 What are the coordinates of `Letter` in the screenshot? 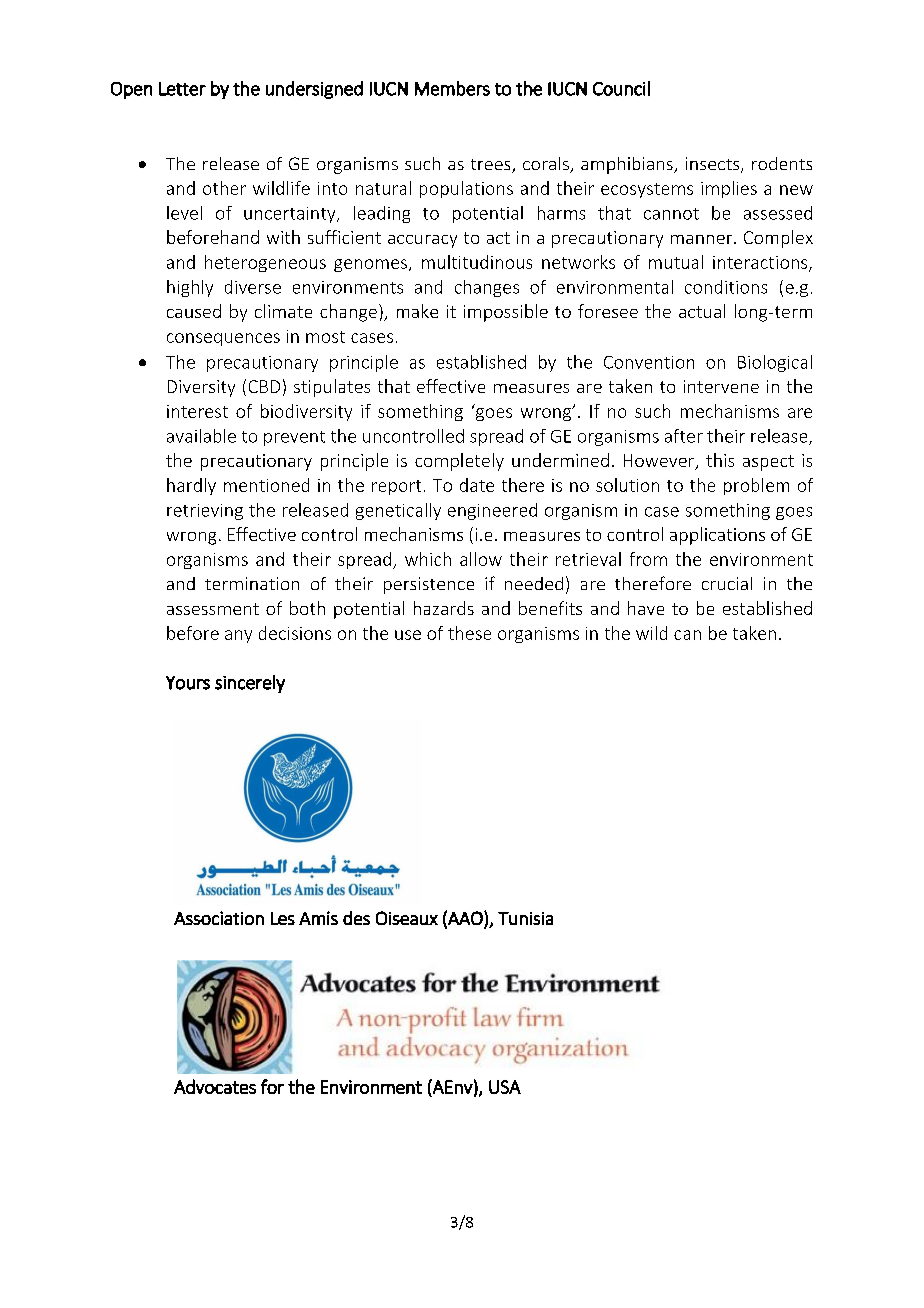 It's located at (182, 89).
